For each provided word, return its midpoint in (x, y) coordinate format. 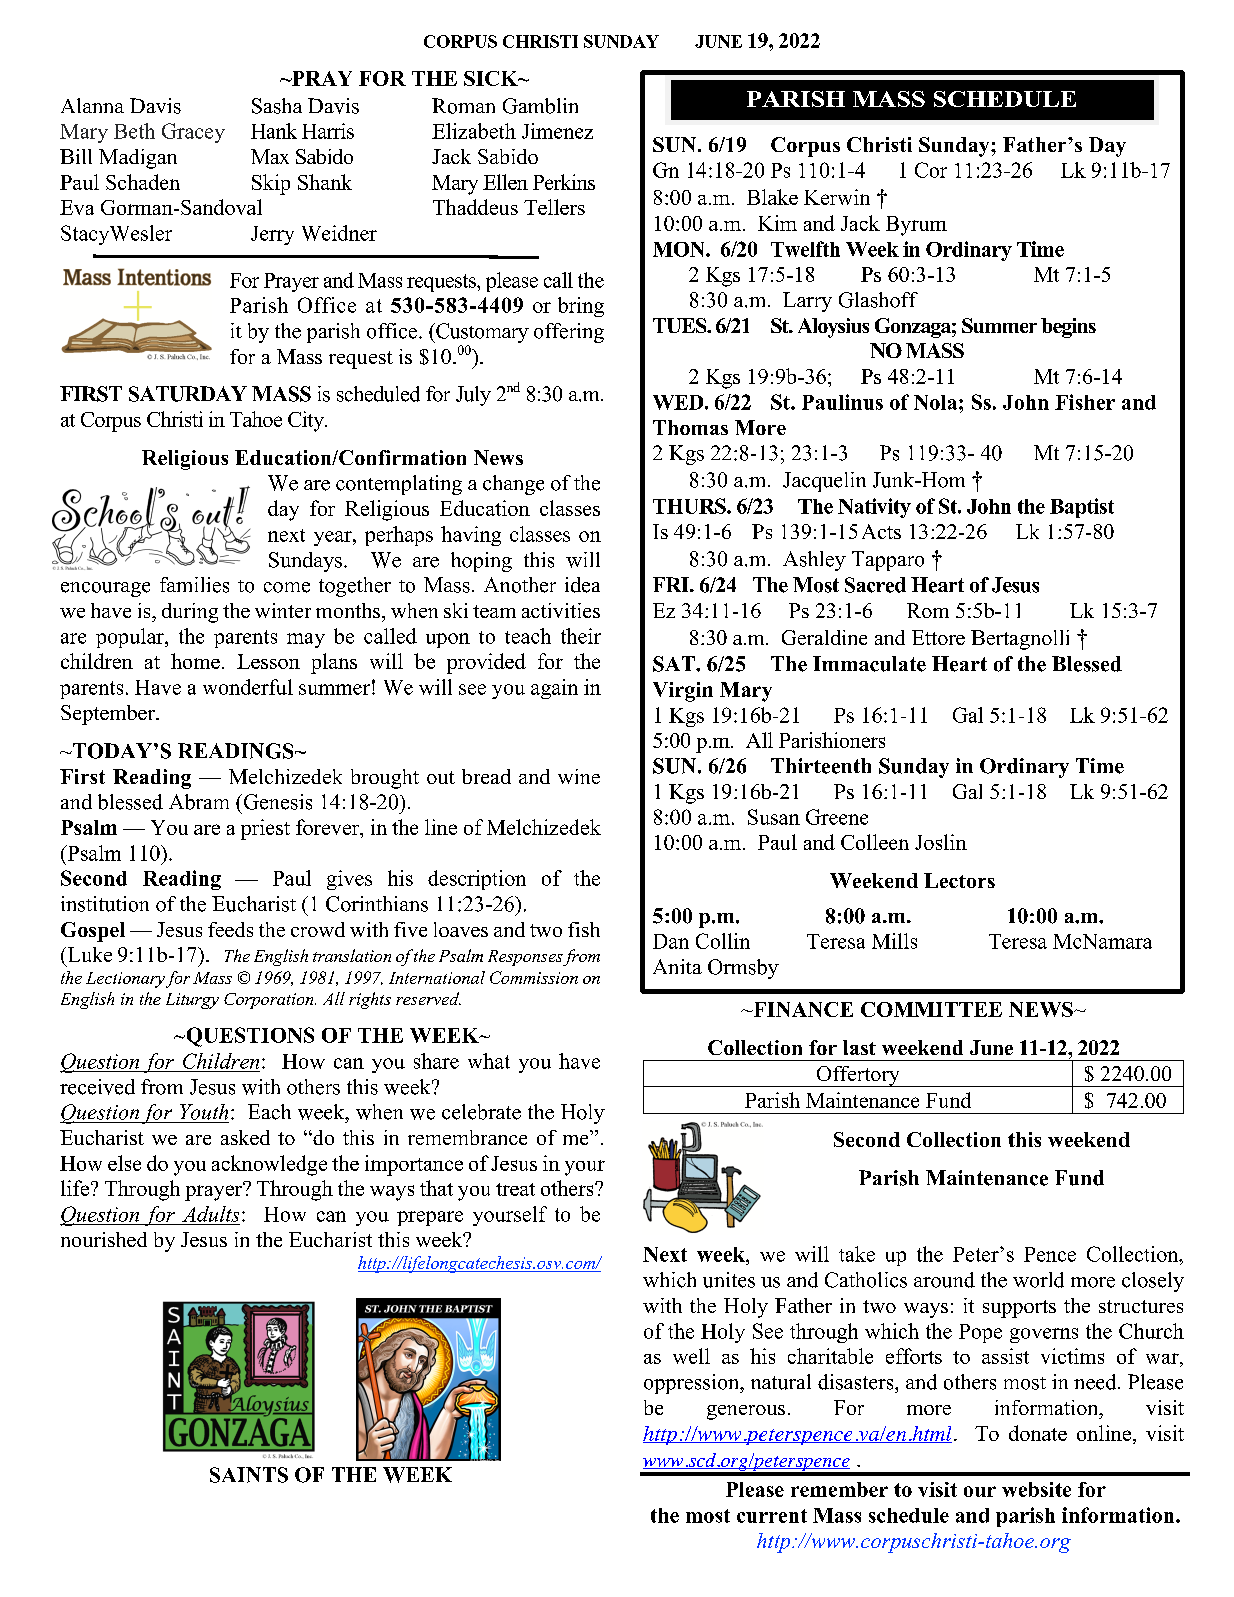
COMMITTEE (931, 1009)
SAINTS (249, 1475)
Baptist (1082, 508)
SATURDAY (188, 394)
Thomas (690, 427)
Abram (199, 802)
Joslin (941, 842)
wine (579, 776)
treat (515, 1189)
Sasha (277, 106)
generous (746, 1412)
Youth (204, 1112)
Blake (772, 197)
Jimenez (557, 131)
